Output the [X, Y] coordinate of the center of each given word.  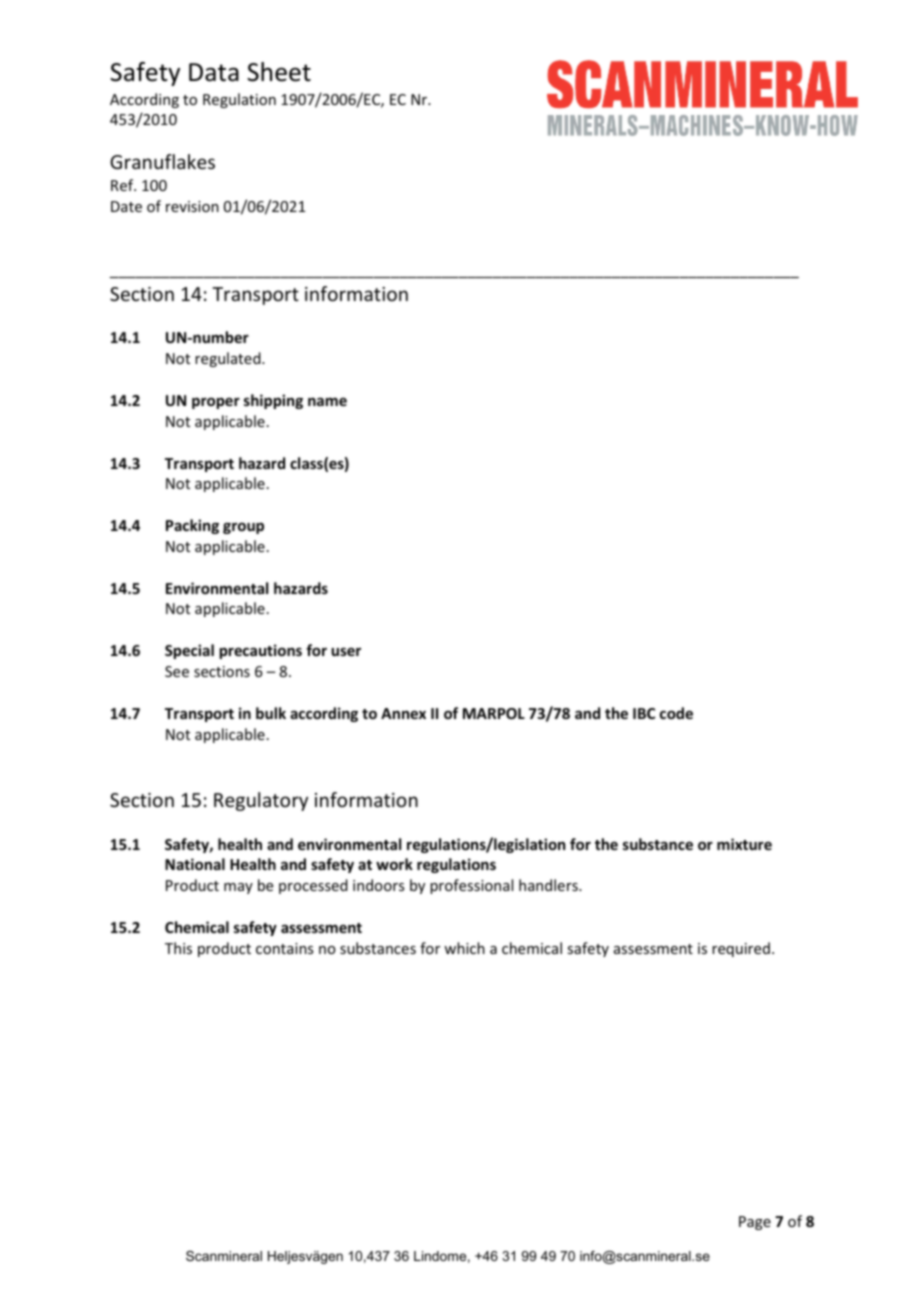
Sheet [279, 72]
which [464, 948]
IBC [644, 713]
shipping [273, 401]
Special [189, 651]
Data [214, 72]
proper [216, 403]
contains [284, 948]
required [741, 949]
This [178, 948]
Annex [403, 713]
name [327, 401]
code [676, 713]
